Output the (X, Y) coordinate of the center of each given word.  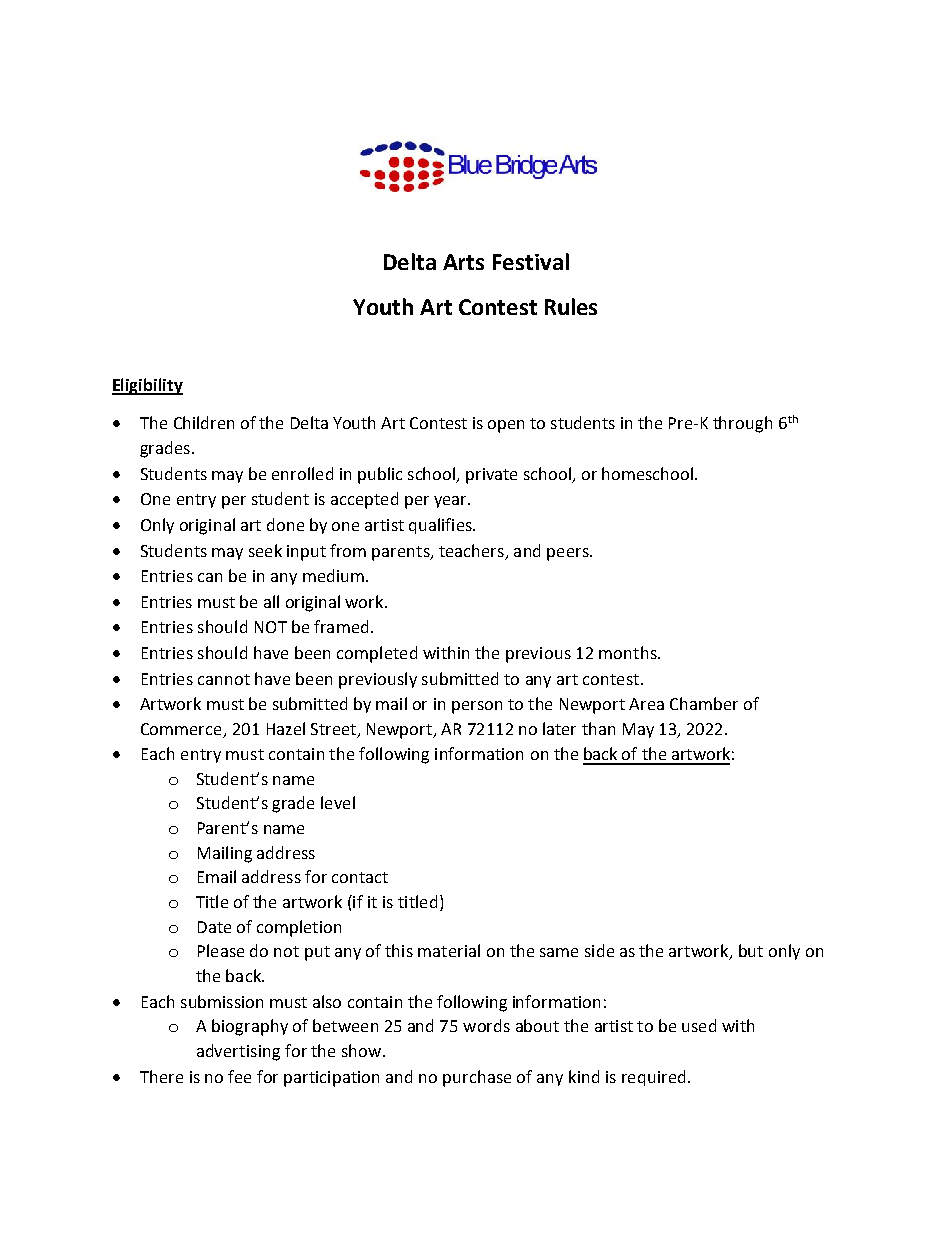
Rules (571, 306)
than (598, 728)
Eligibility (147, 386)
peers (569, 554)
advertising (238, 1052)
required (653, 1078)
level (338, 802)
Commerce (181, 729)
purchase (477, 1078)
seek (265, 550)
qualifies (441, 526)
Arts (463, 262)
